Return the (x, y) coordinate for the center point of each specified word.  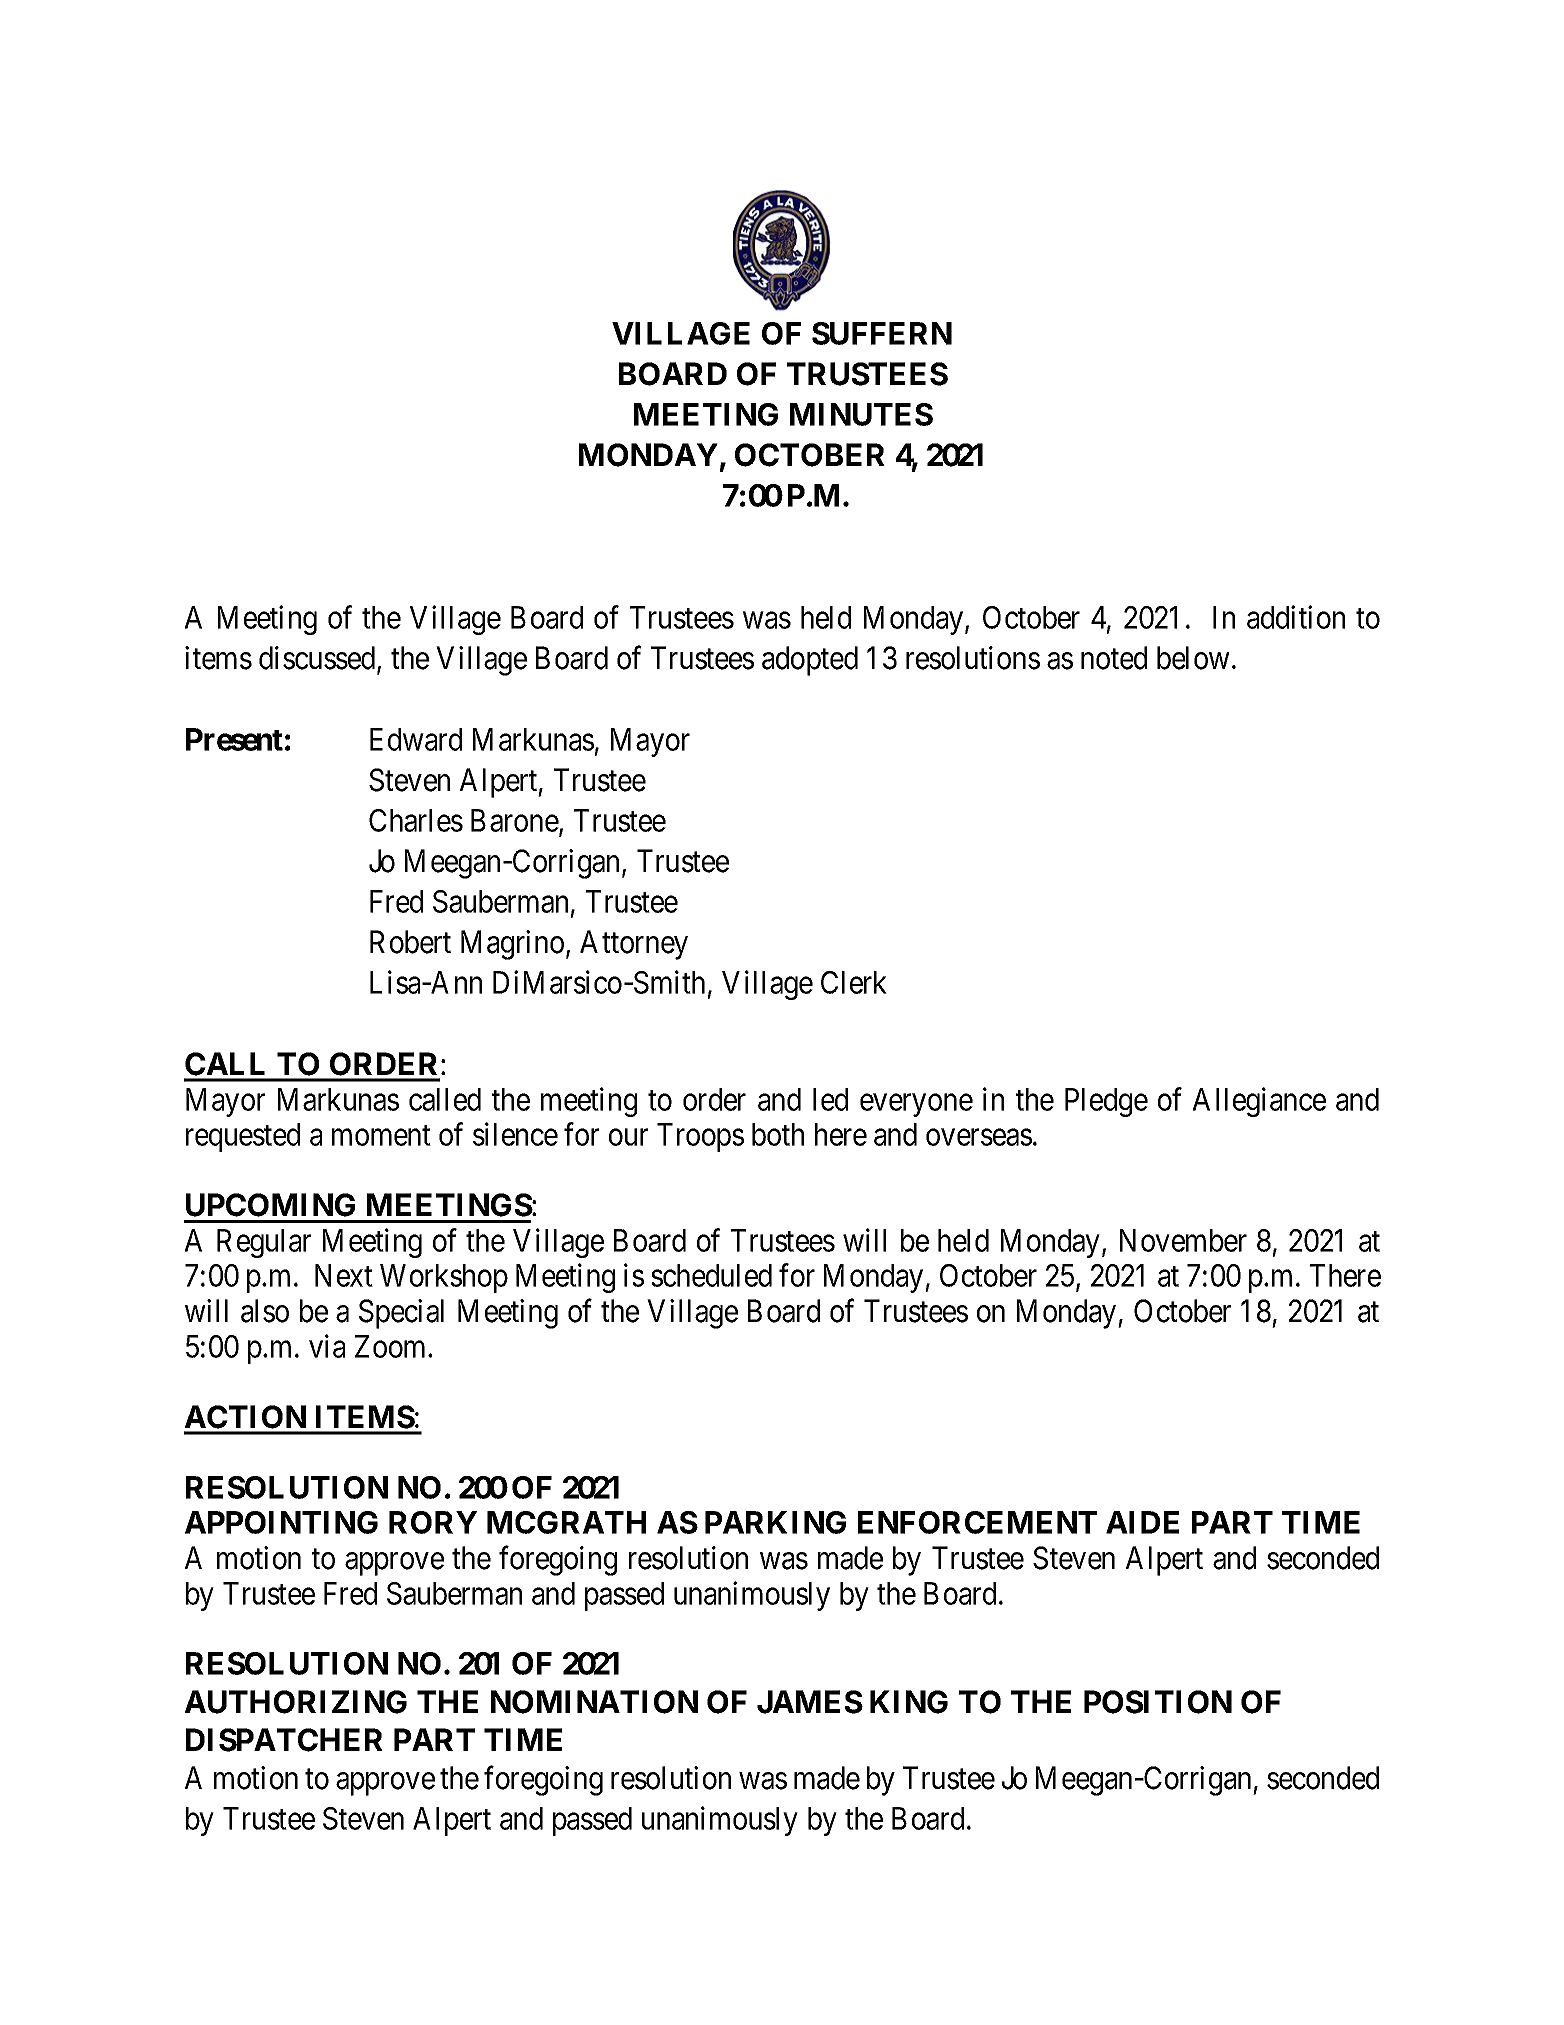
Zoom (392, 1346)
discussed (318, 659)
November (1183, 1240)
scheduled (711, 1275)
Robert (410, 942)
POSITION (1158, 1702)
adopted (810, 661)
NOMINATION (594, 1702)
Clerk (854, 982)
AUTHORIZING (296, 1702)
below (1193, 658)
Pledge (1106, 1102)
